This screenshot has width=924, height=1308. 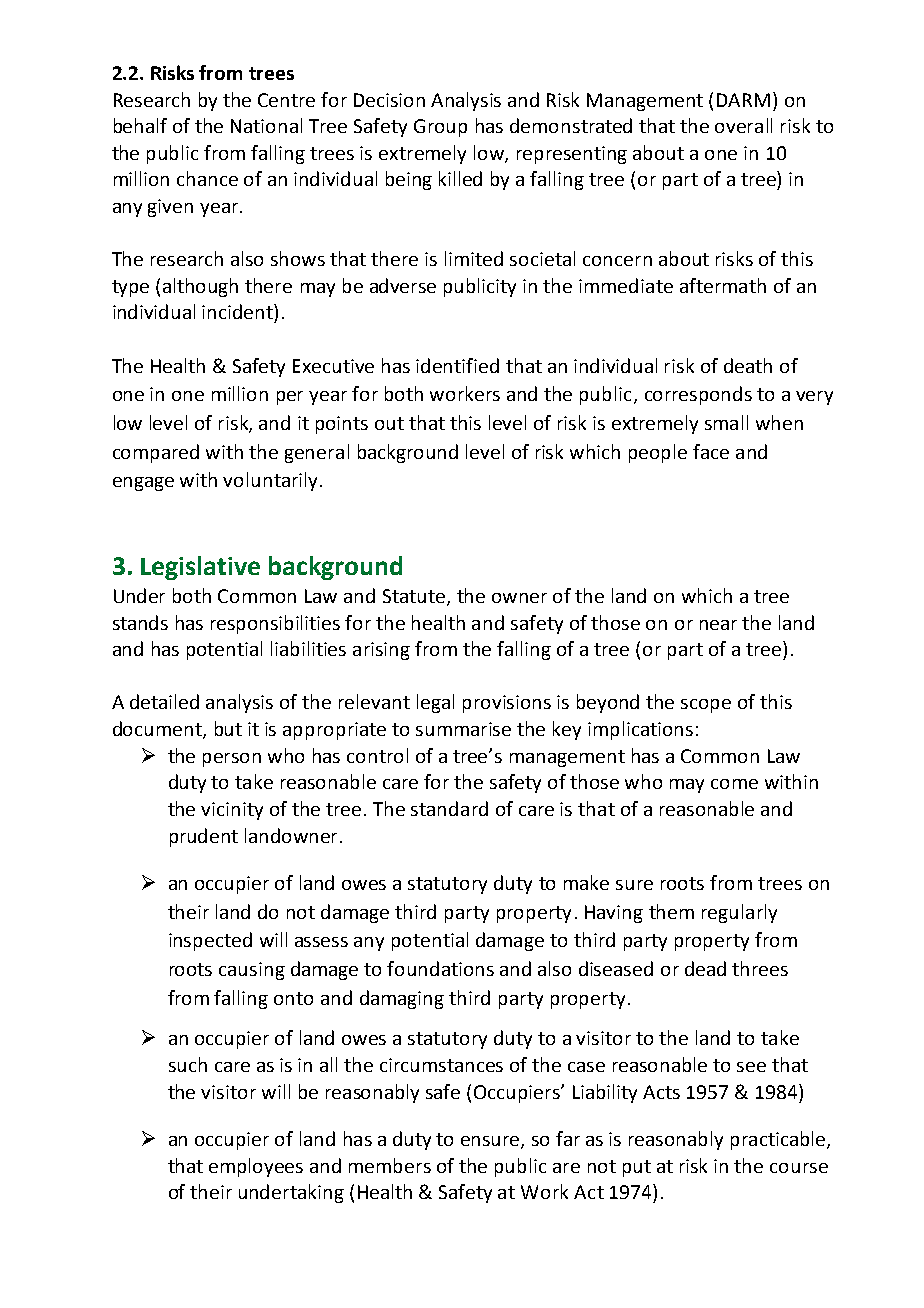 I want to click on members, so click(x=390, y=1165).
